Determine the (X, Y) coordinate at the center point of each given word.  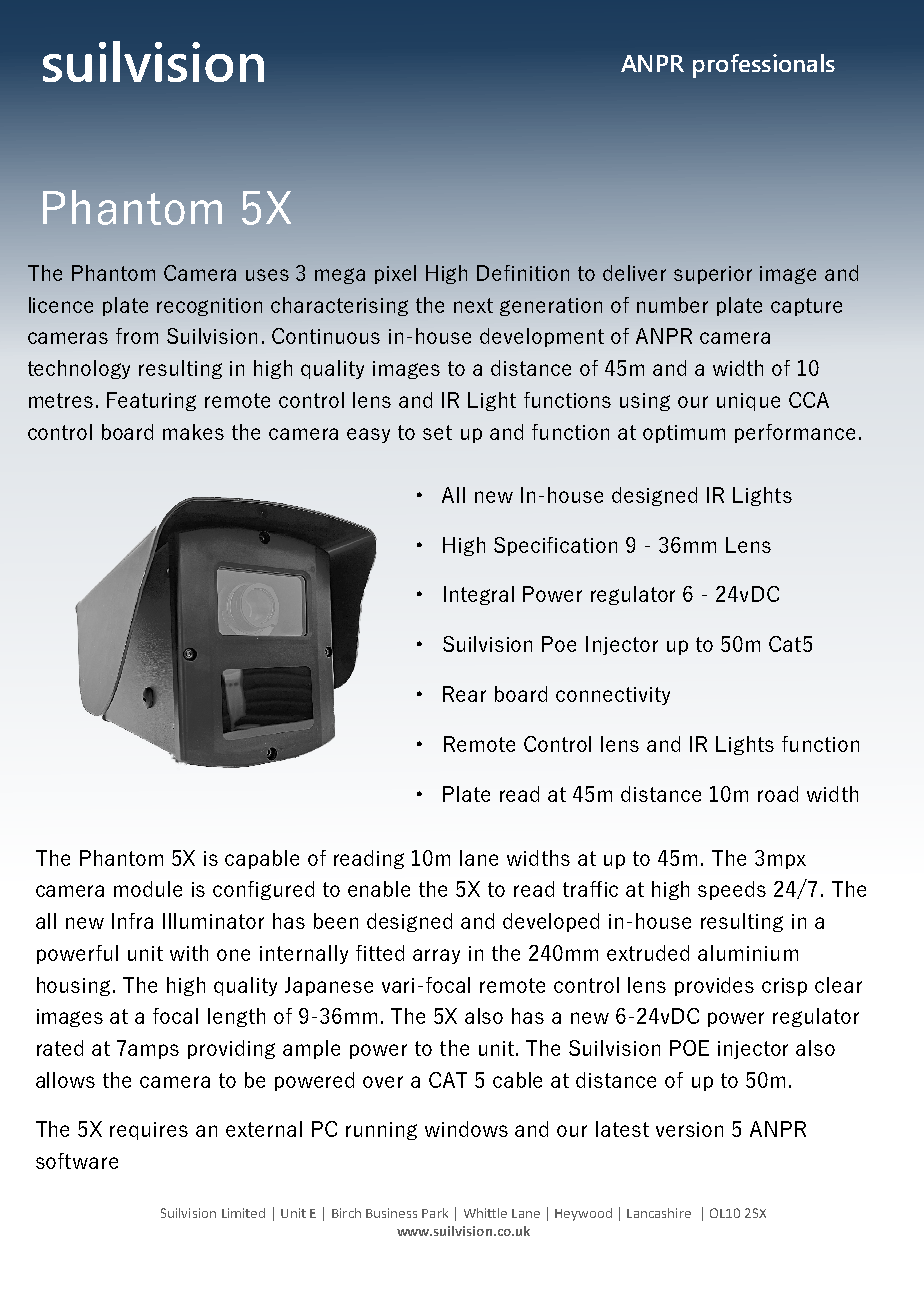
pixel (395, 274)
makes (193, 432)
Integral (479, 595)
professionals (764, 66)
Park (435, 1213)
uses (267, 275)
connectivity (613, 696)
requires (149, 1131)
